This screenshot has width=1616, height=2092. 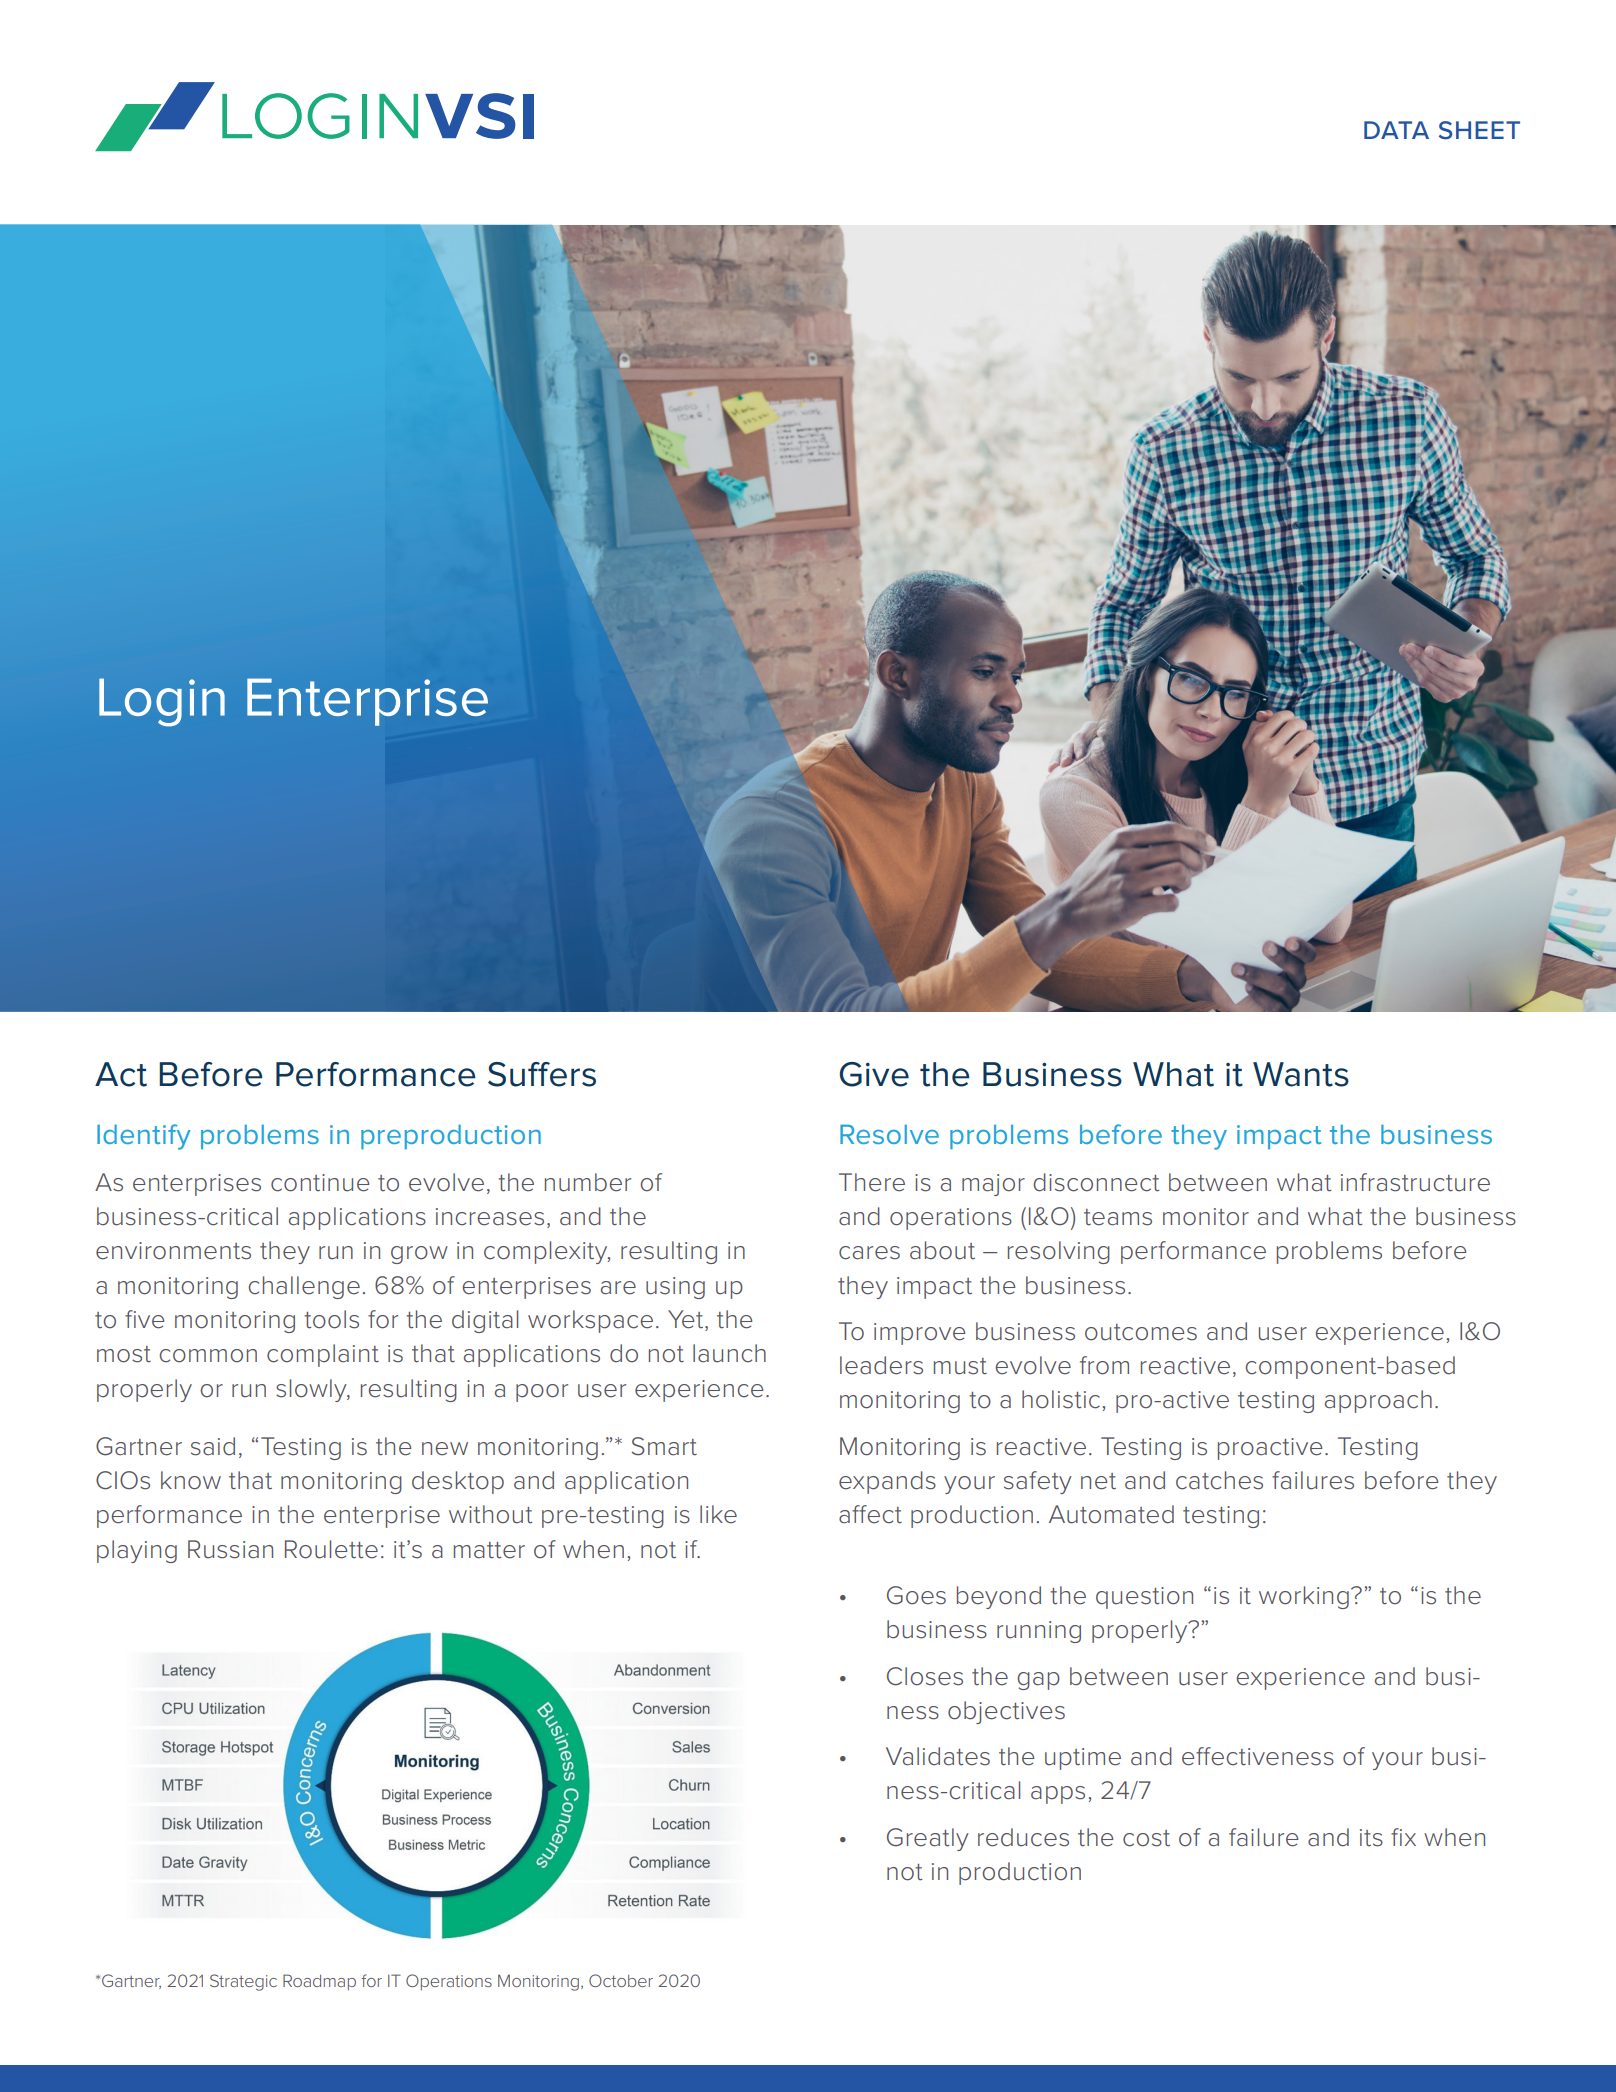 What do you see at coordinates (1479, 130) in the screenshot?
I see `SHEET` at bounding box center [1479, 130].
